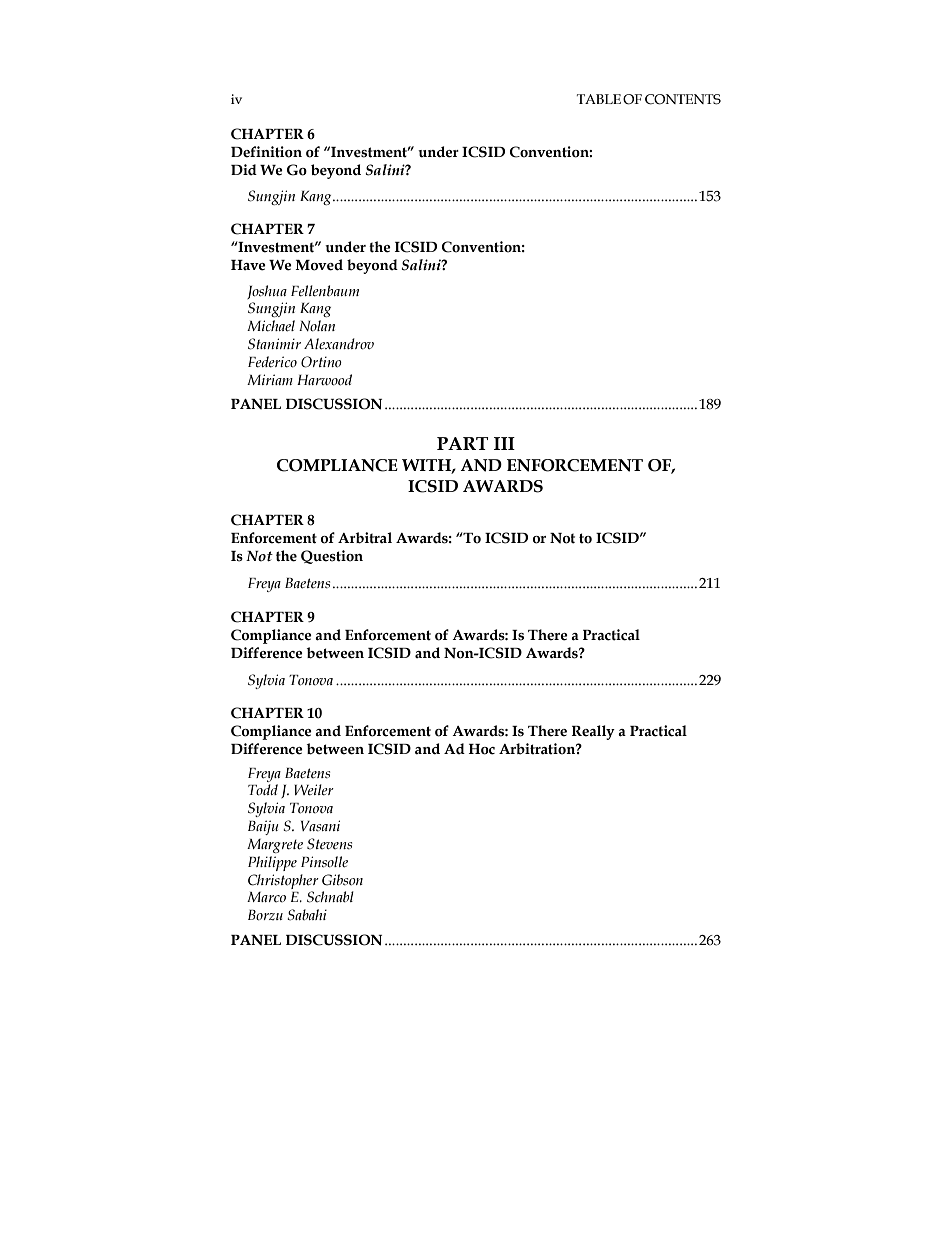 This image has width=952, height=1233. What do you see at coordinates (599, 99) in the image?
I see `TABLE` at bounding box center [599, 99].
